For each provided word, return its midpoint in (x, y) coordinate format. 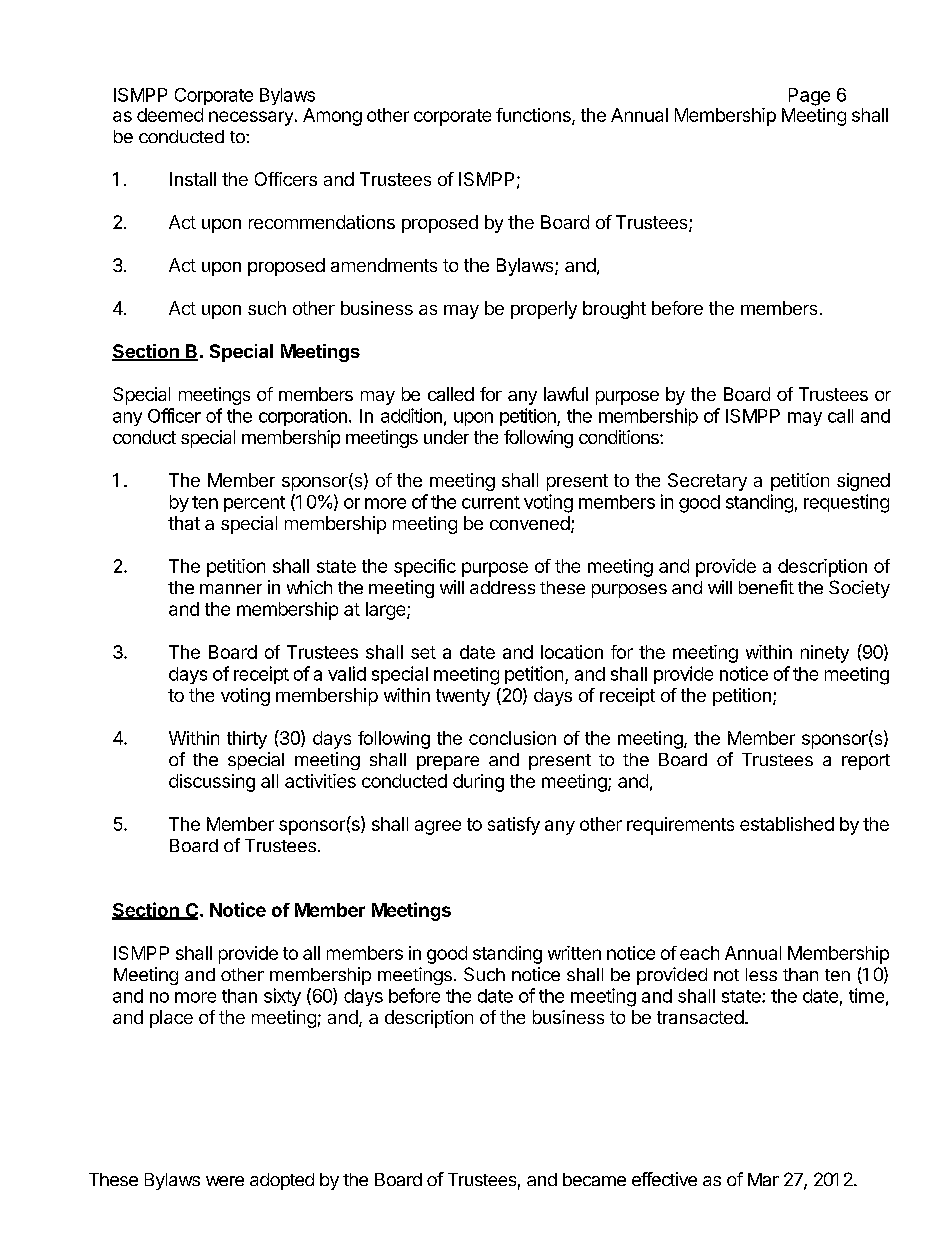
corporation (303, 417)
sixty (282, 997)
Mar (763, 1179)
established (787, 824)
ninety (825, 654)
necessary (251, 118)
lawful (566, 394)
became (594, 1179)
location (572, 652)
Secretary (707, 482)
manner (231, 589)
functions (534, 116)
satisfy (514, 826)
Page (809, 97)
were (225, 1181)
